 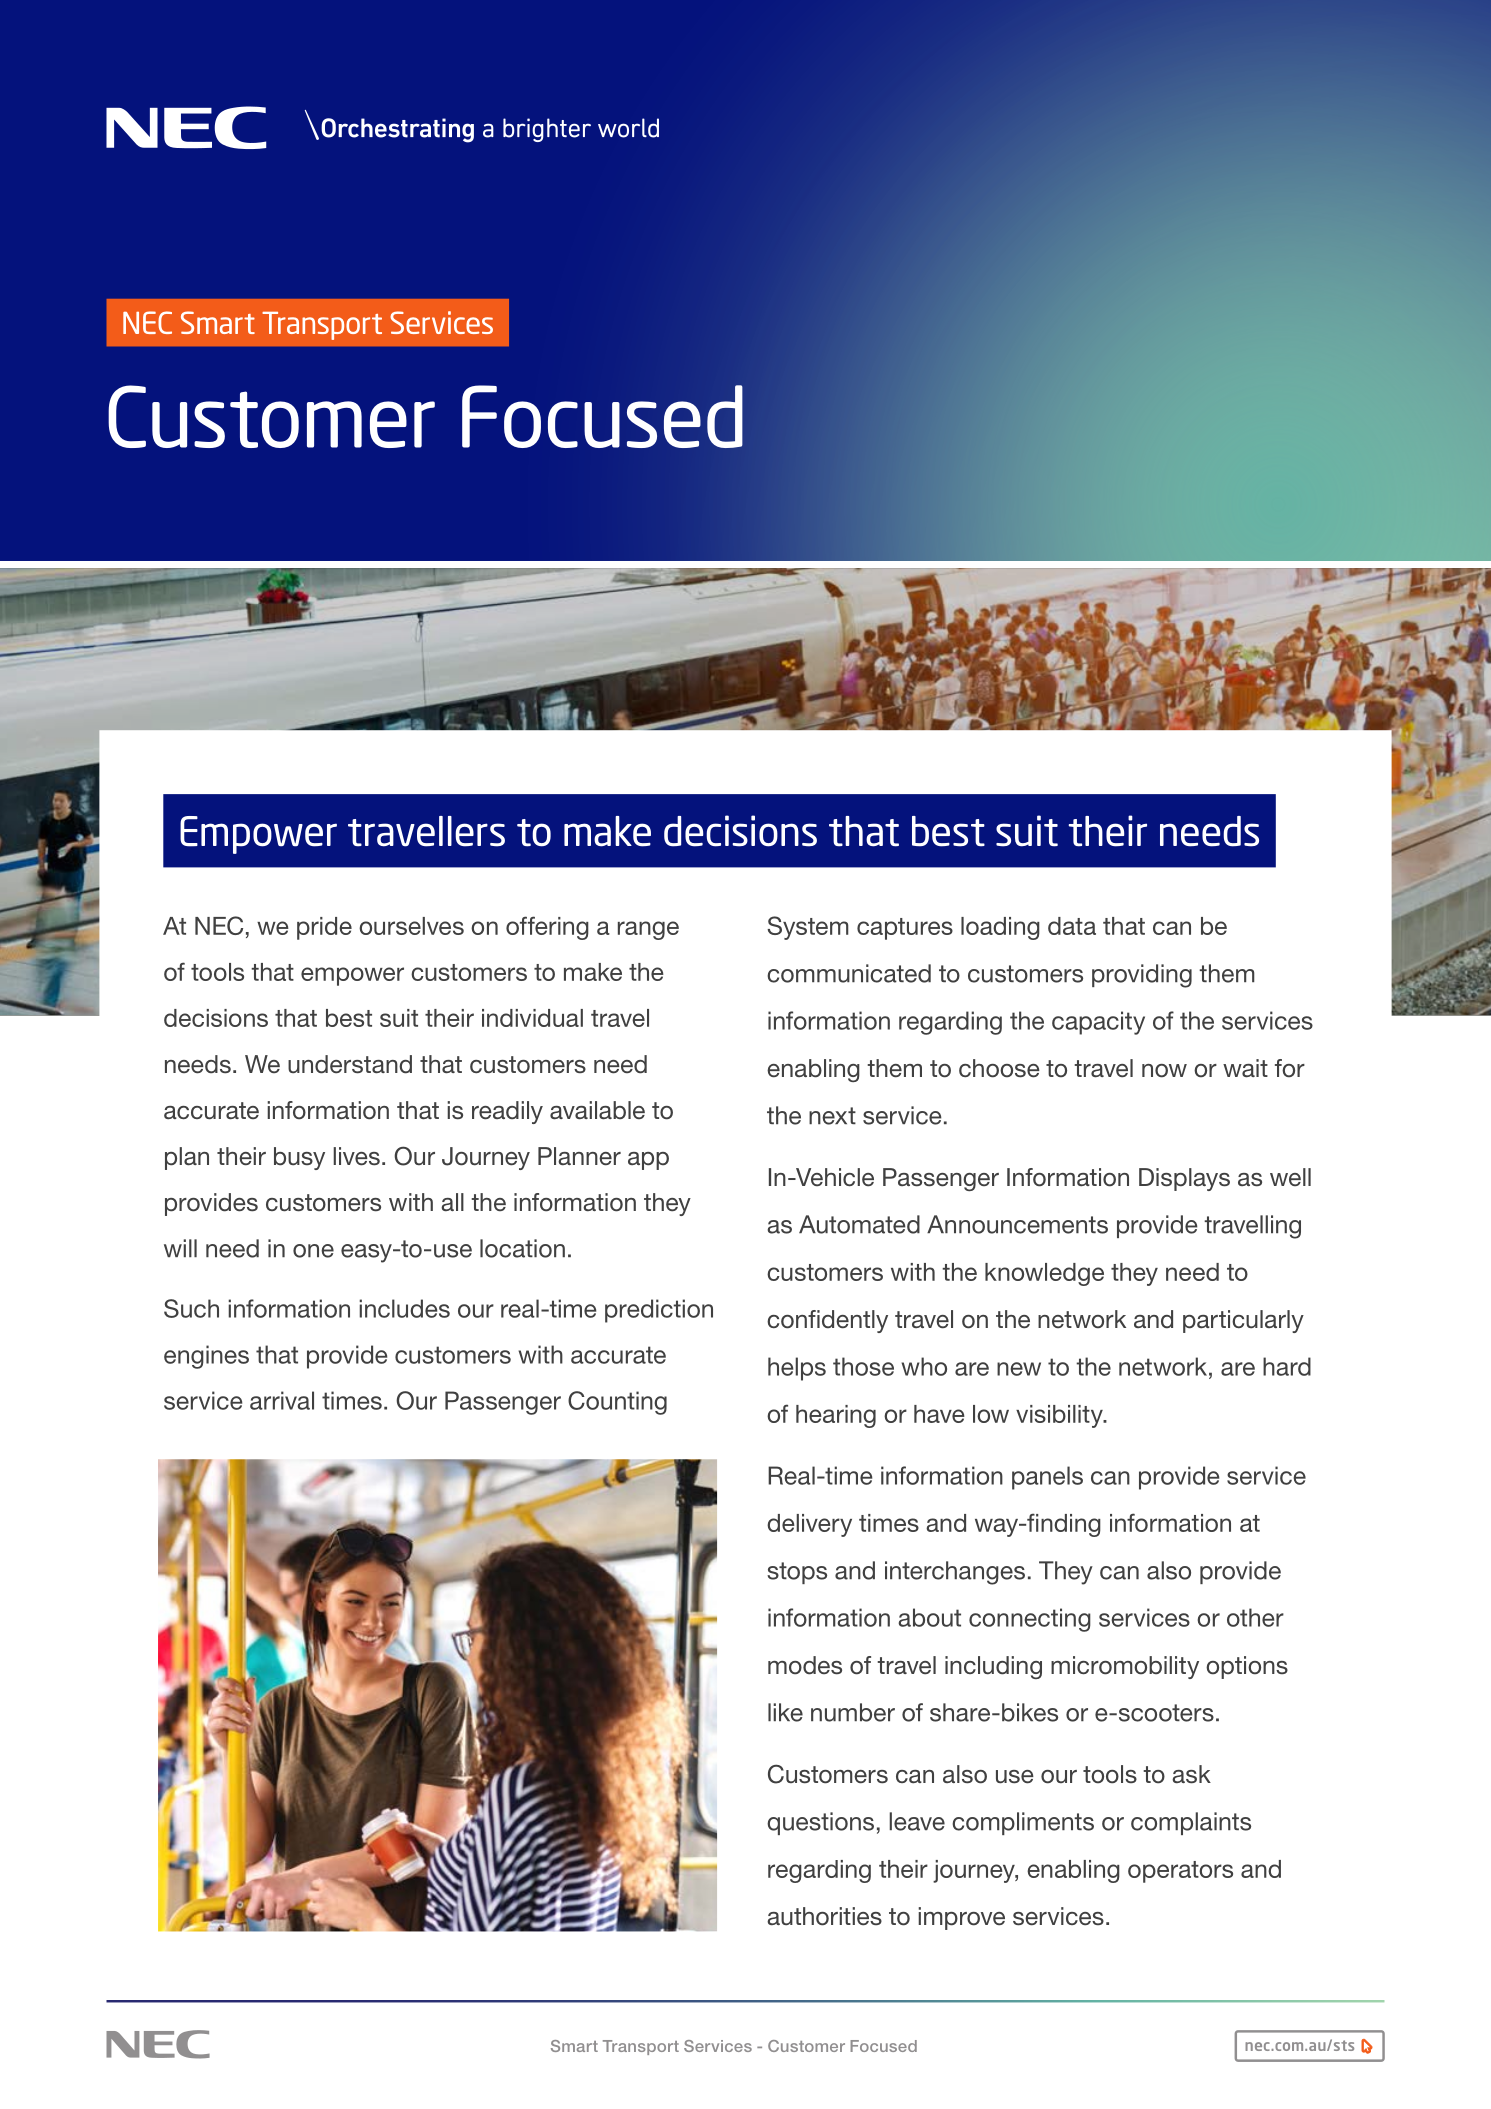 I want to click on visibility, so click(x=1060, y=1416).
